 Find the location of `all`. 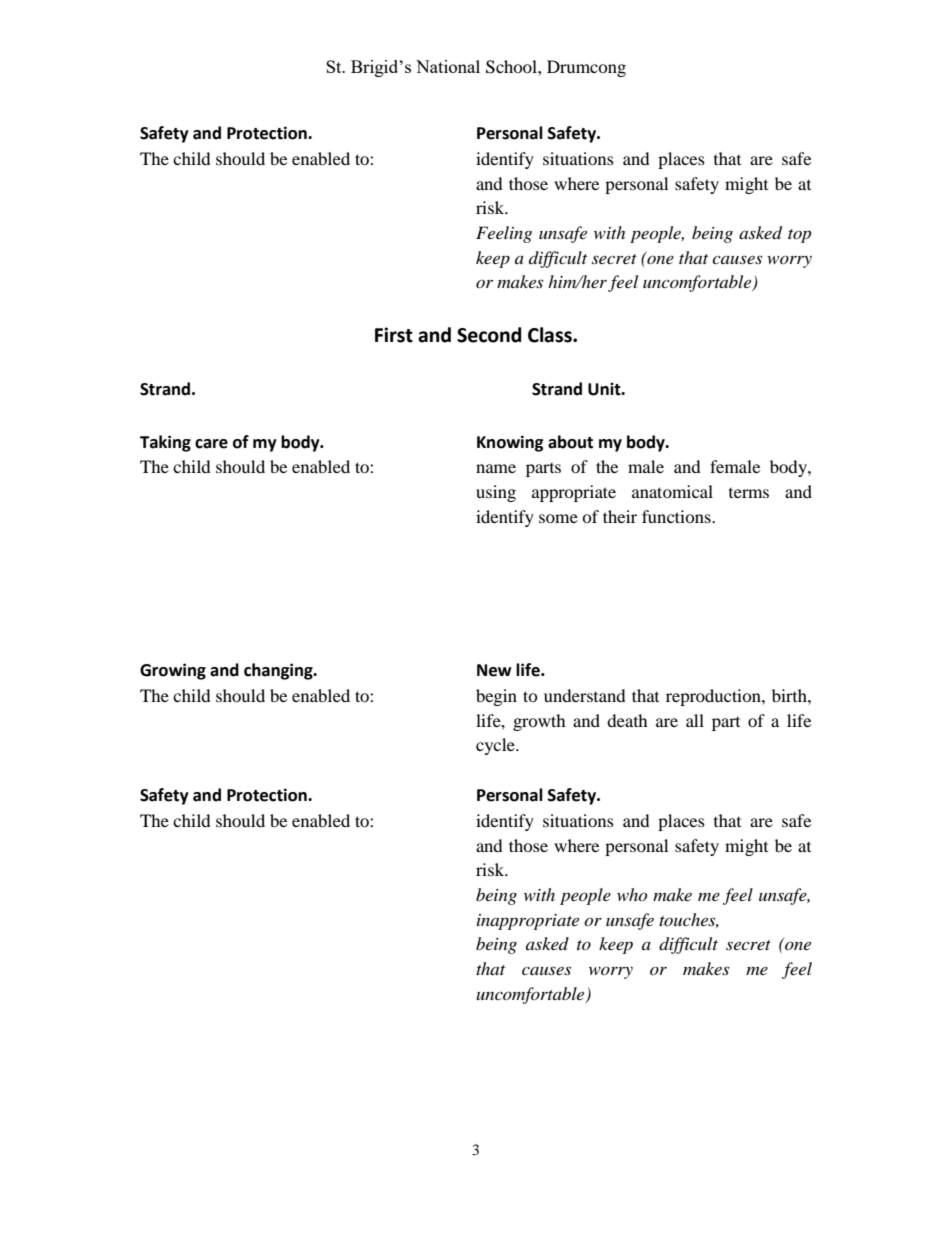

all is located at coordinates (695, 720).
